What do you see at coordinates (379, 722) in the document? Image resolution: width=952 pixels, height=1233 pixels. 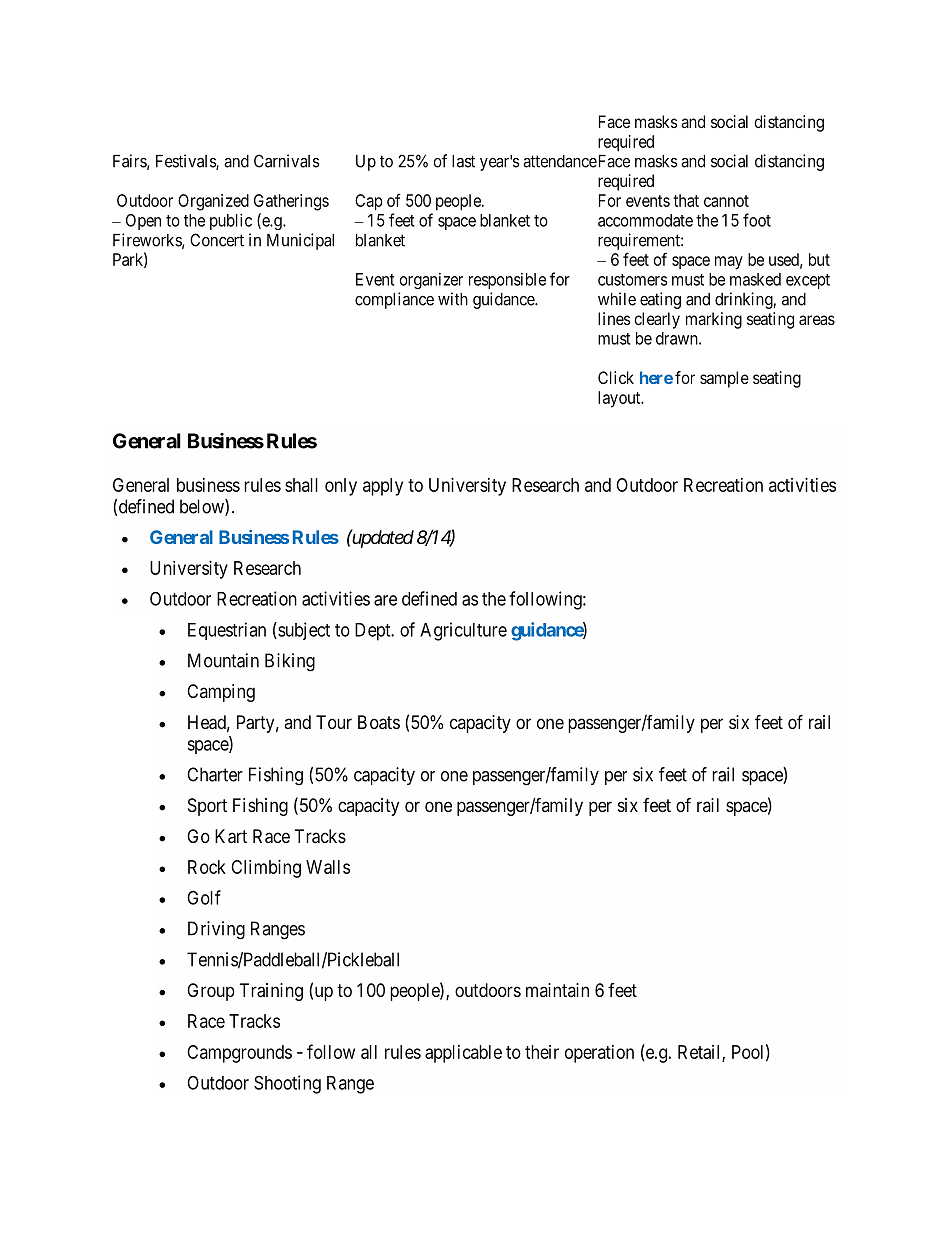 I see `Boats` at bounding box center [379, 722].
